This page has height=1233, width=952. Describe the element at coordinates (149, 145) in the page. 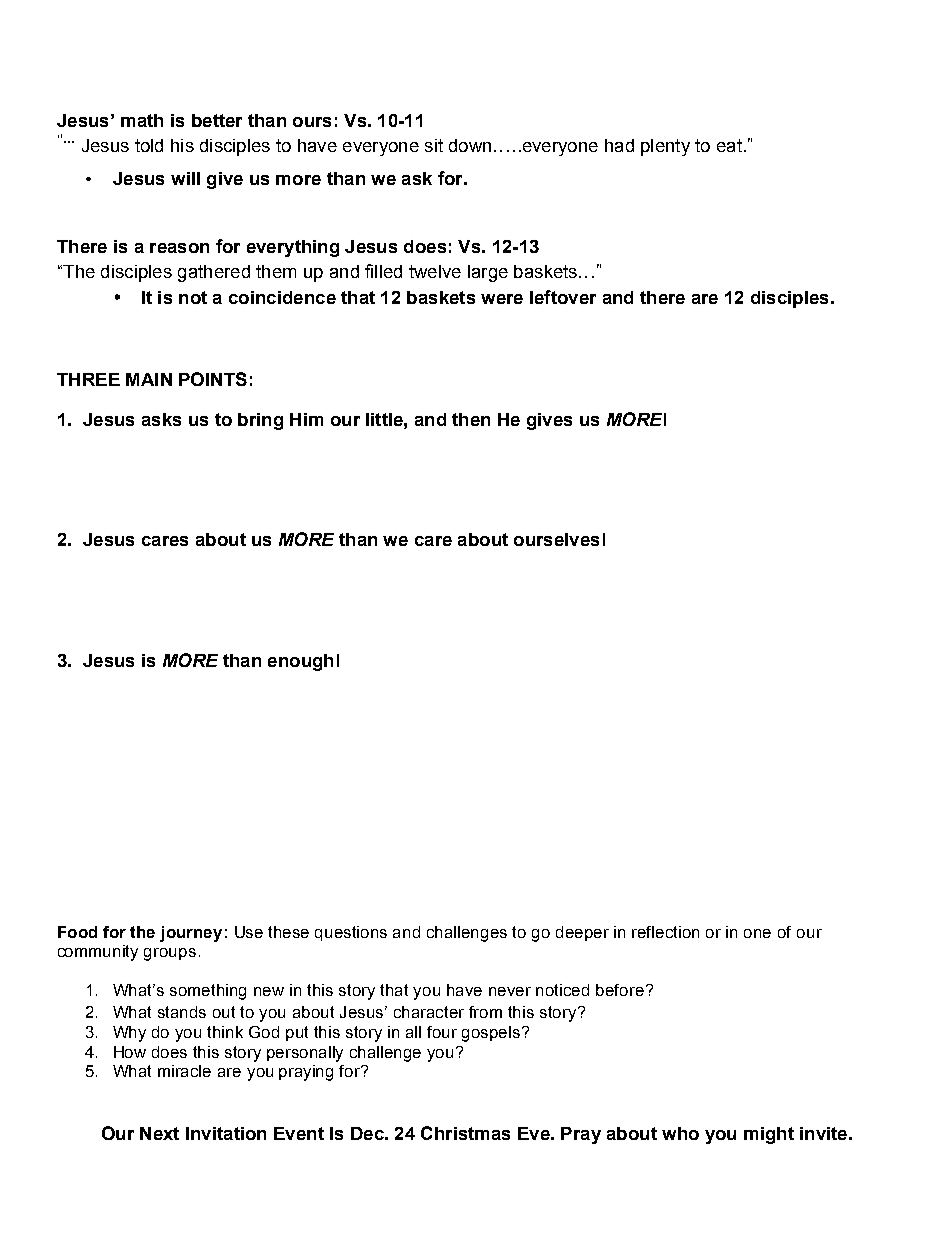

I see `told` at that location.
